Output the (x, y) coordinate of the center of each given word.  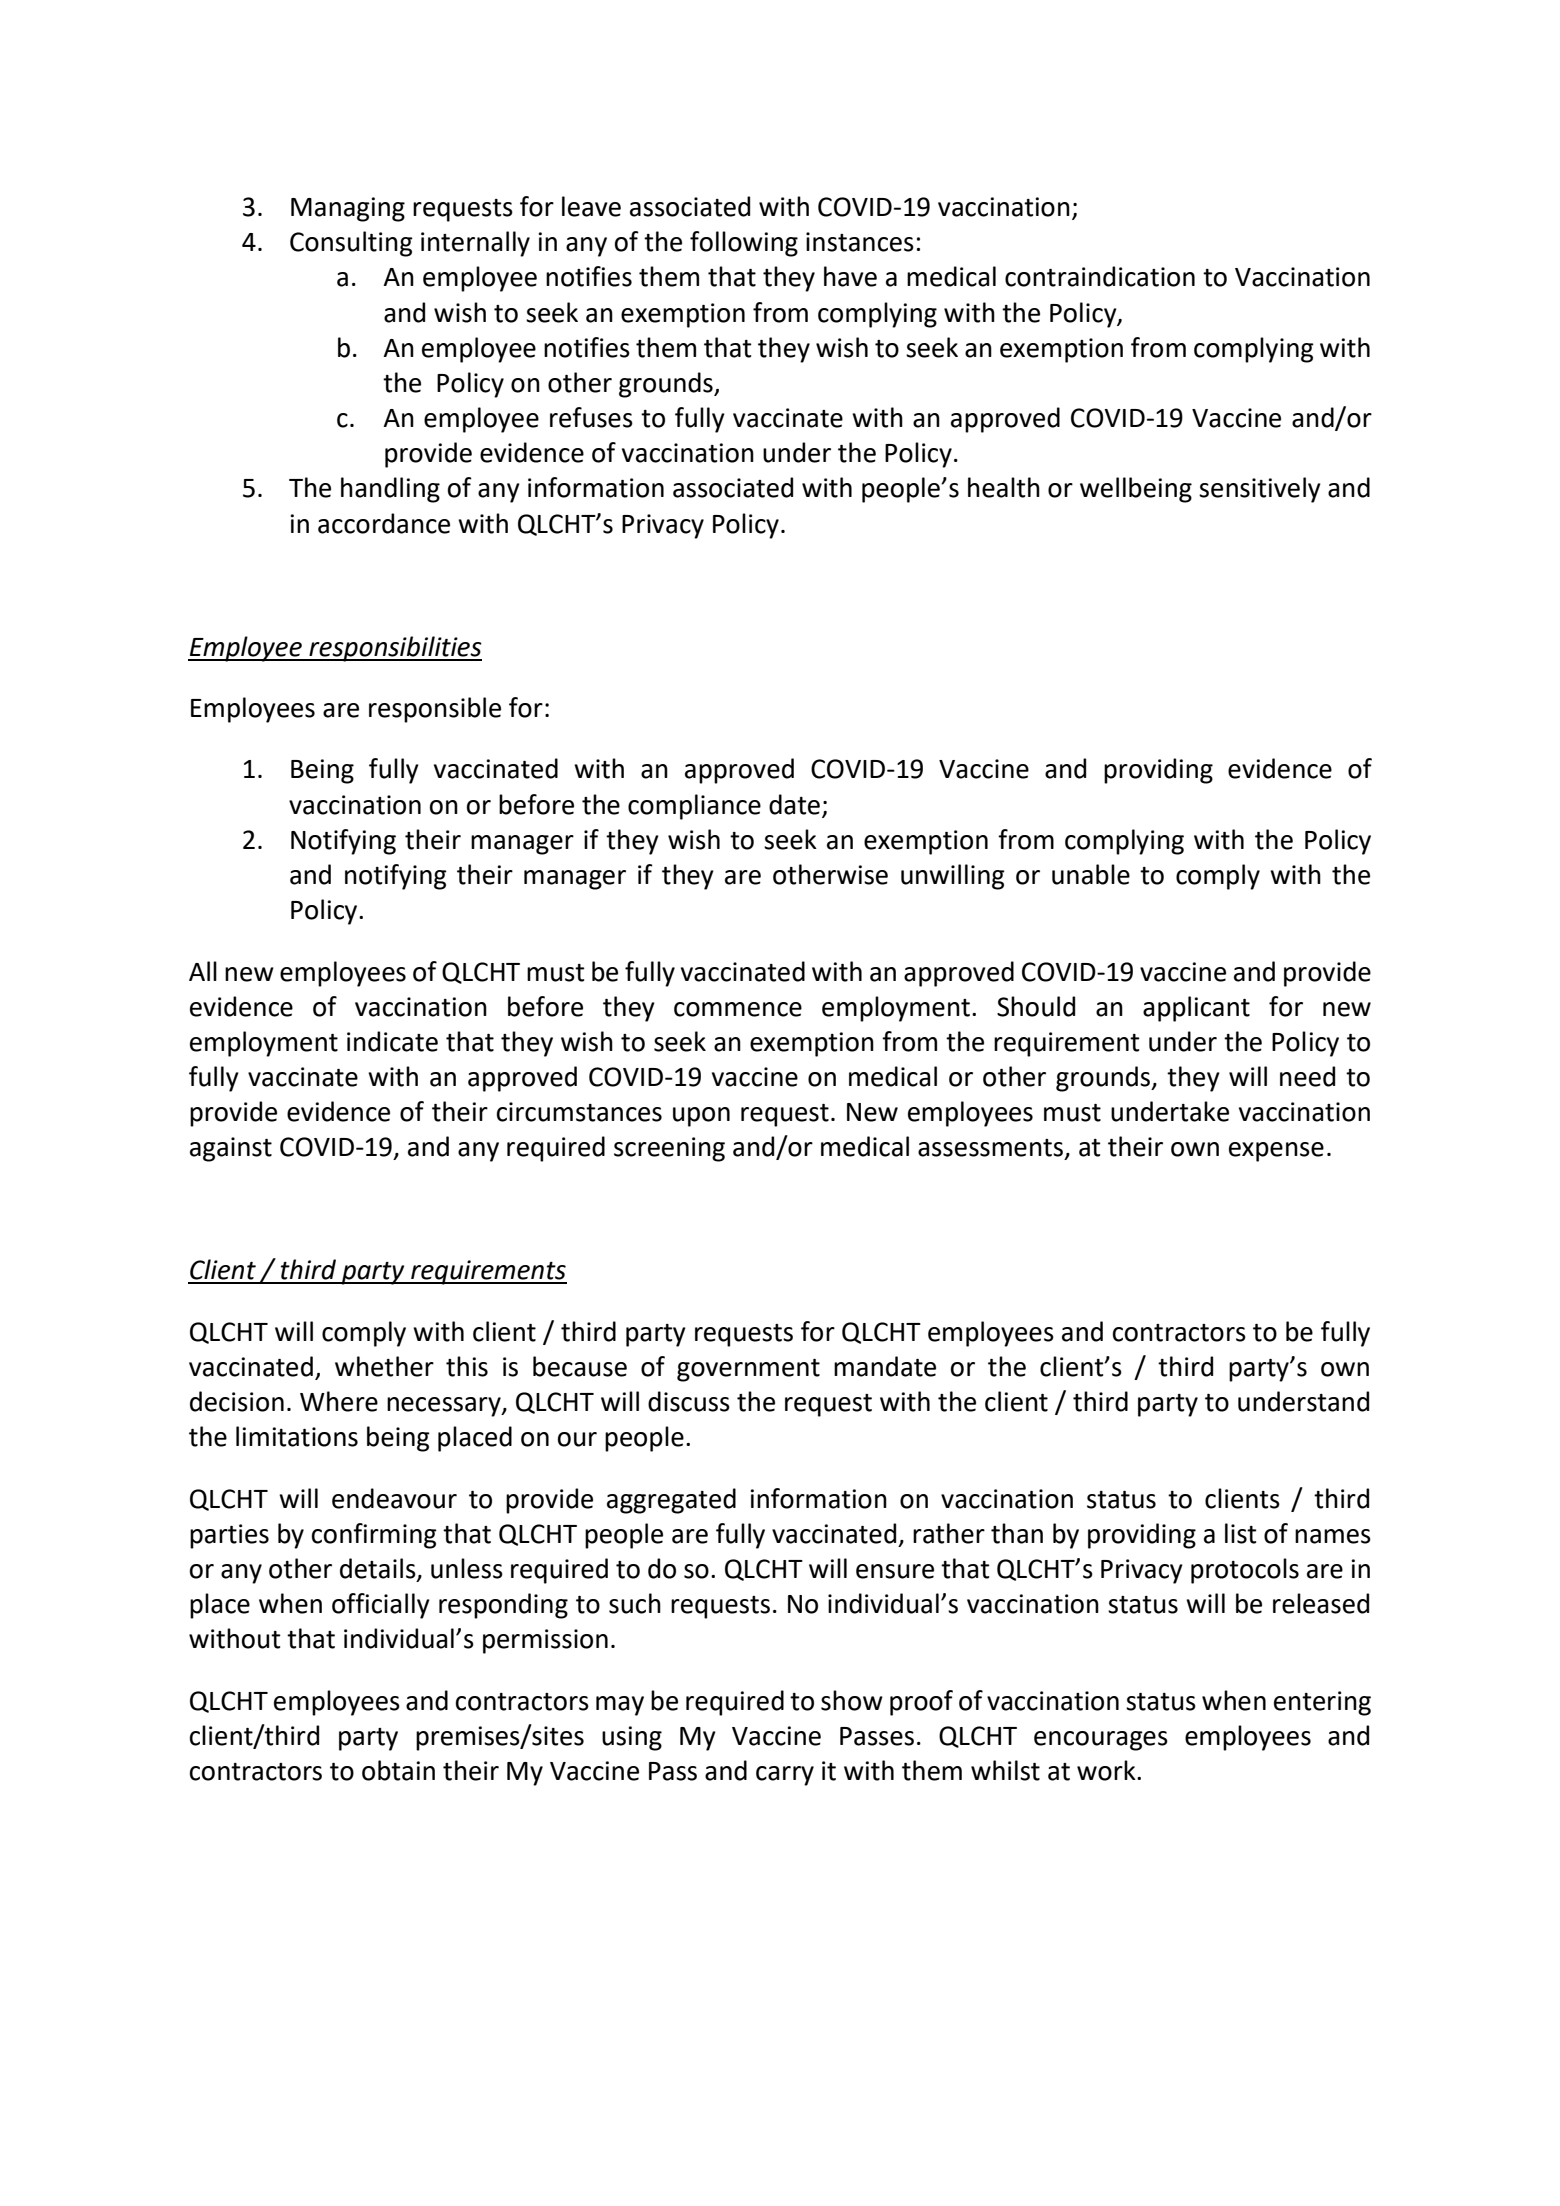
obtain (398, 1770)
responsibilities (394, 649)
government (748, 1370)
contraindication (1100, 276)
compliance (694, 807)
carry (785, 1776)
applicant (1196, 1009)
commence (738, 1009)
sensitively (1260, 490)
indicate (392, 1041)
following (744, 244)
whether (384, 1366)
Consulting (351, 244)
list (1241, 1533)
